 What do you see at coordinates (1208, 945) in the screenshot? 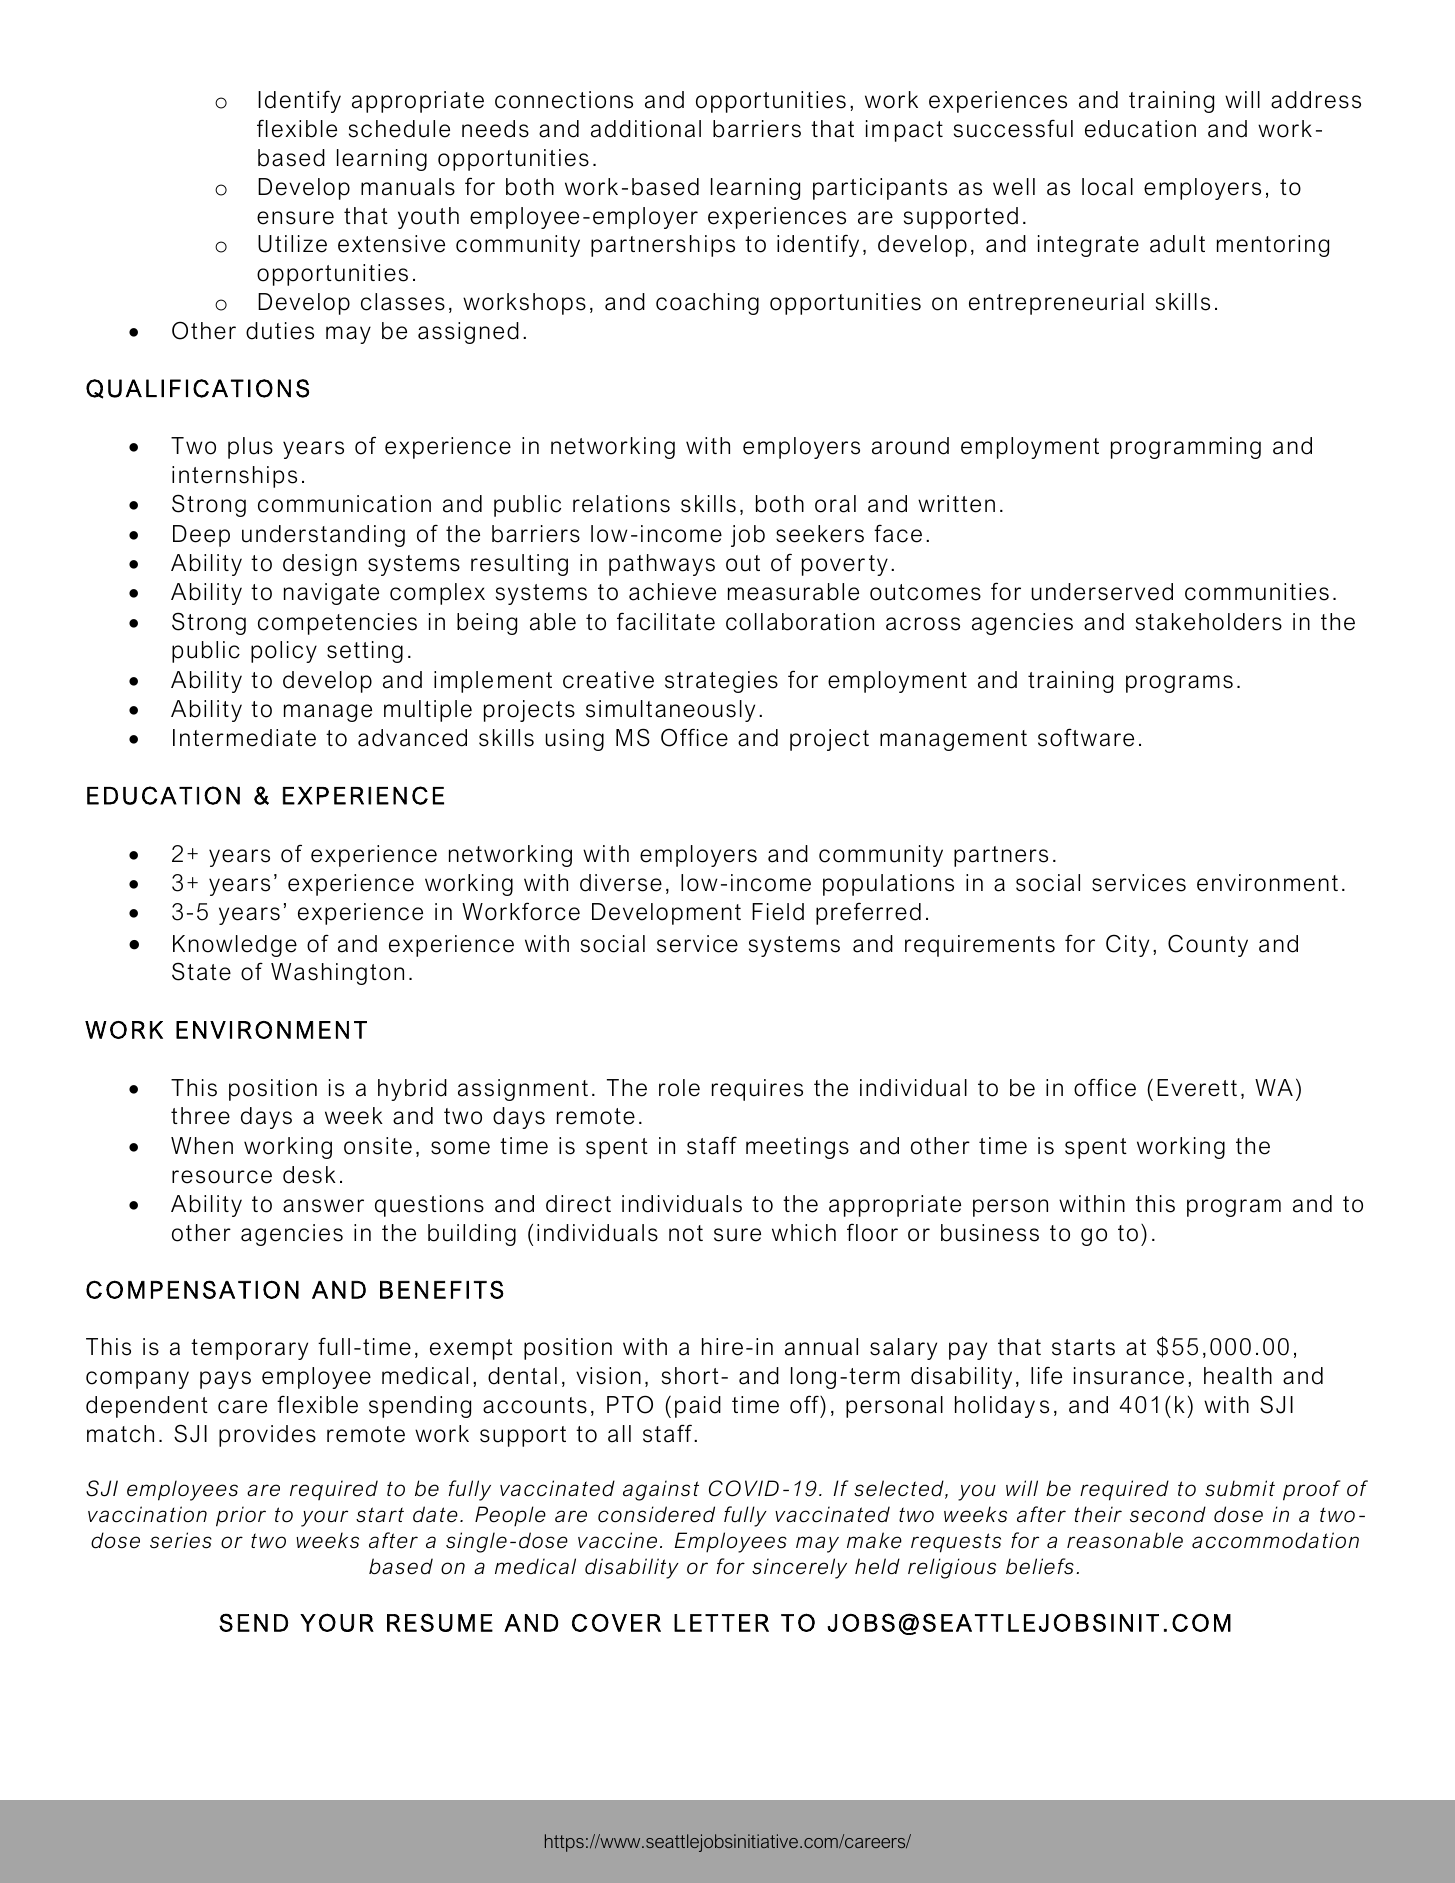
I see `County` at bounding box center [1208, 945].
